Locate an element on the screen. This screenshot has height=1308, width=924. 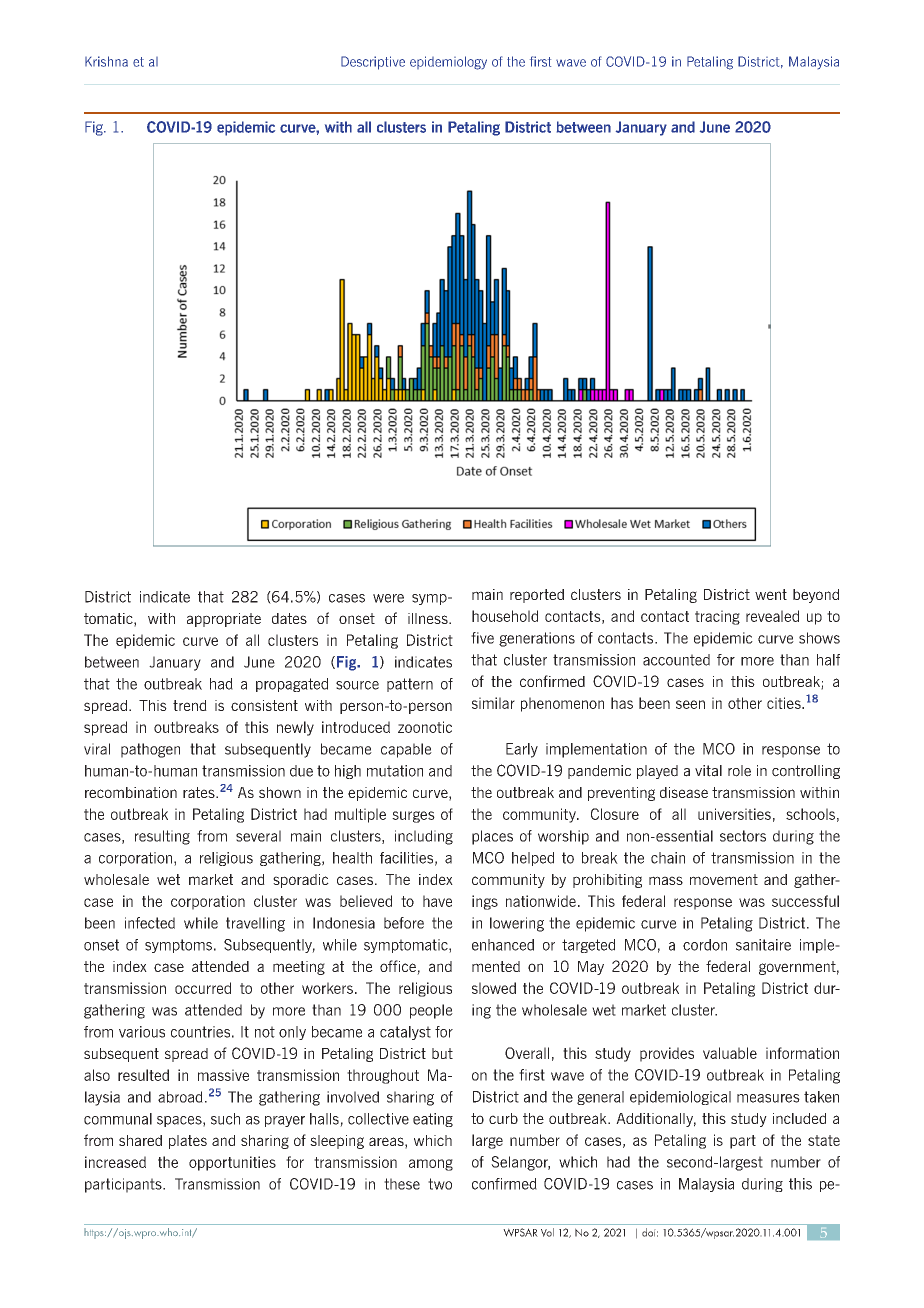
dates is located at coordinates (289, 618).
